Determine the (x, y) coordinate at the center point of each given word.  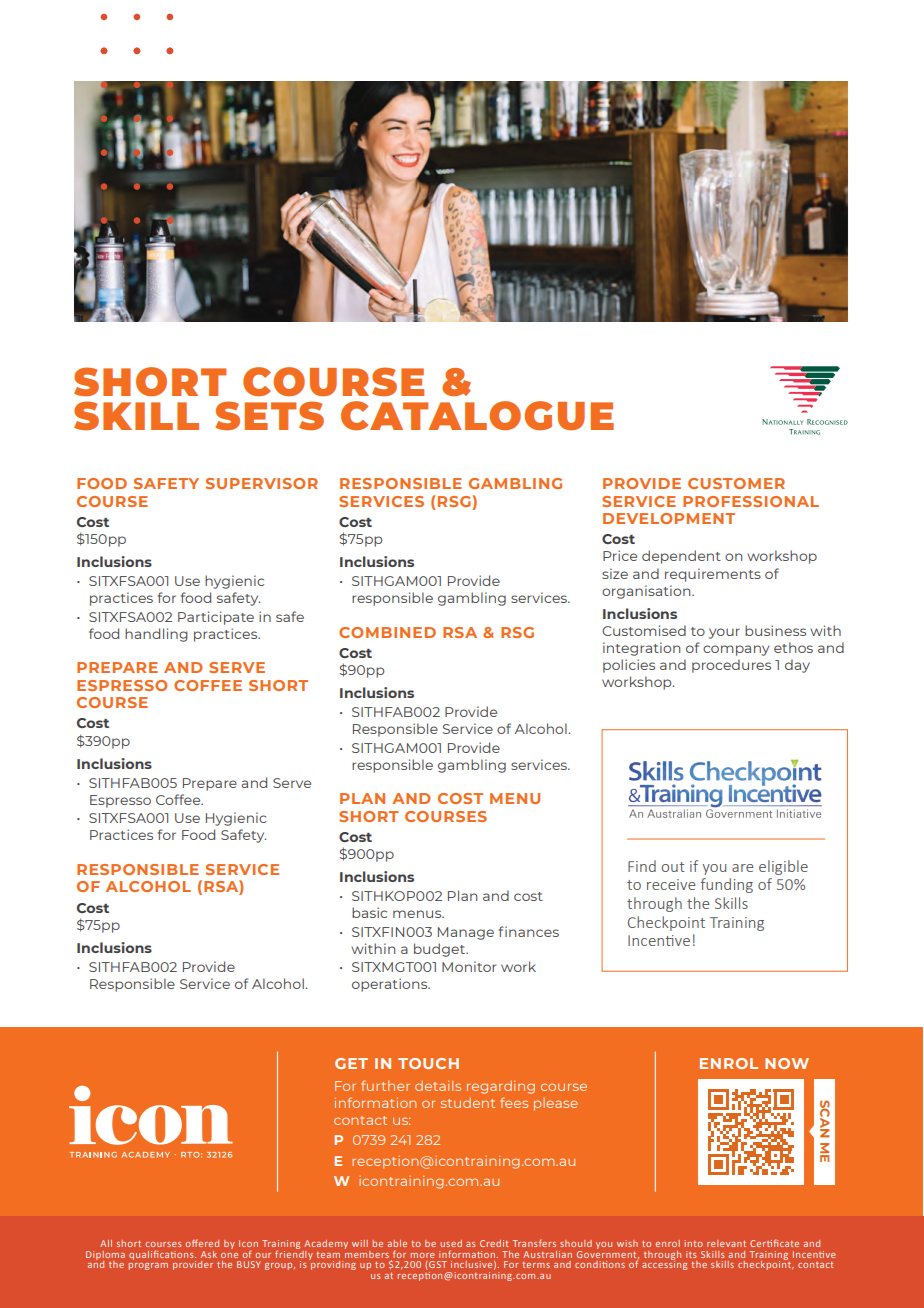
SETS (269, 415)
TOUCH (428, 1063)
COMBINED (387, 632)
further (385, 1085)
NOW (787, 1063)
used (451, 1243)
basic (369, 912)
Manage (466, 933)
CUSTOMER (736, 483)
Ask (209, 1254)
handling (156, 635)
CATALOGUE (477, 415)
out (673, 867)
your (724, 633)
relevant (726, 1243)
